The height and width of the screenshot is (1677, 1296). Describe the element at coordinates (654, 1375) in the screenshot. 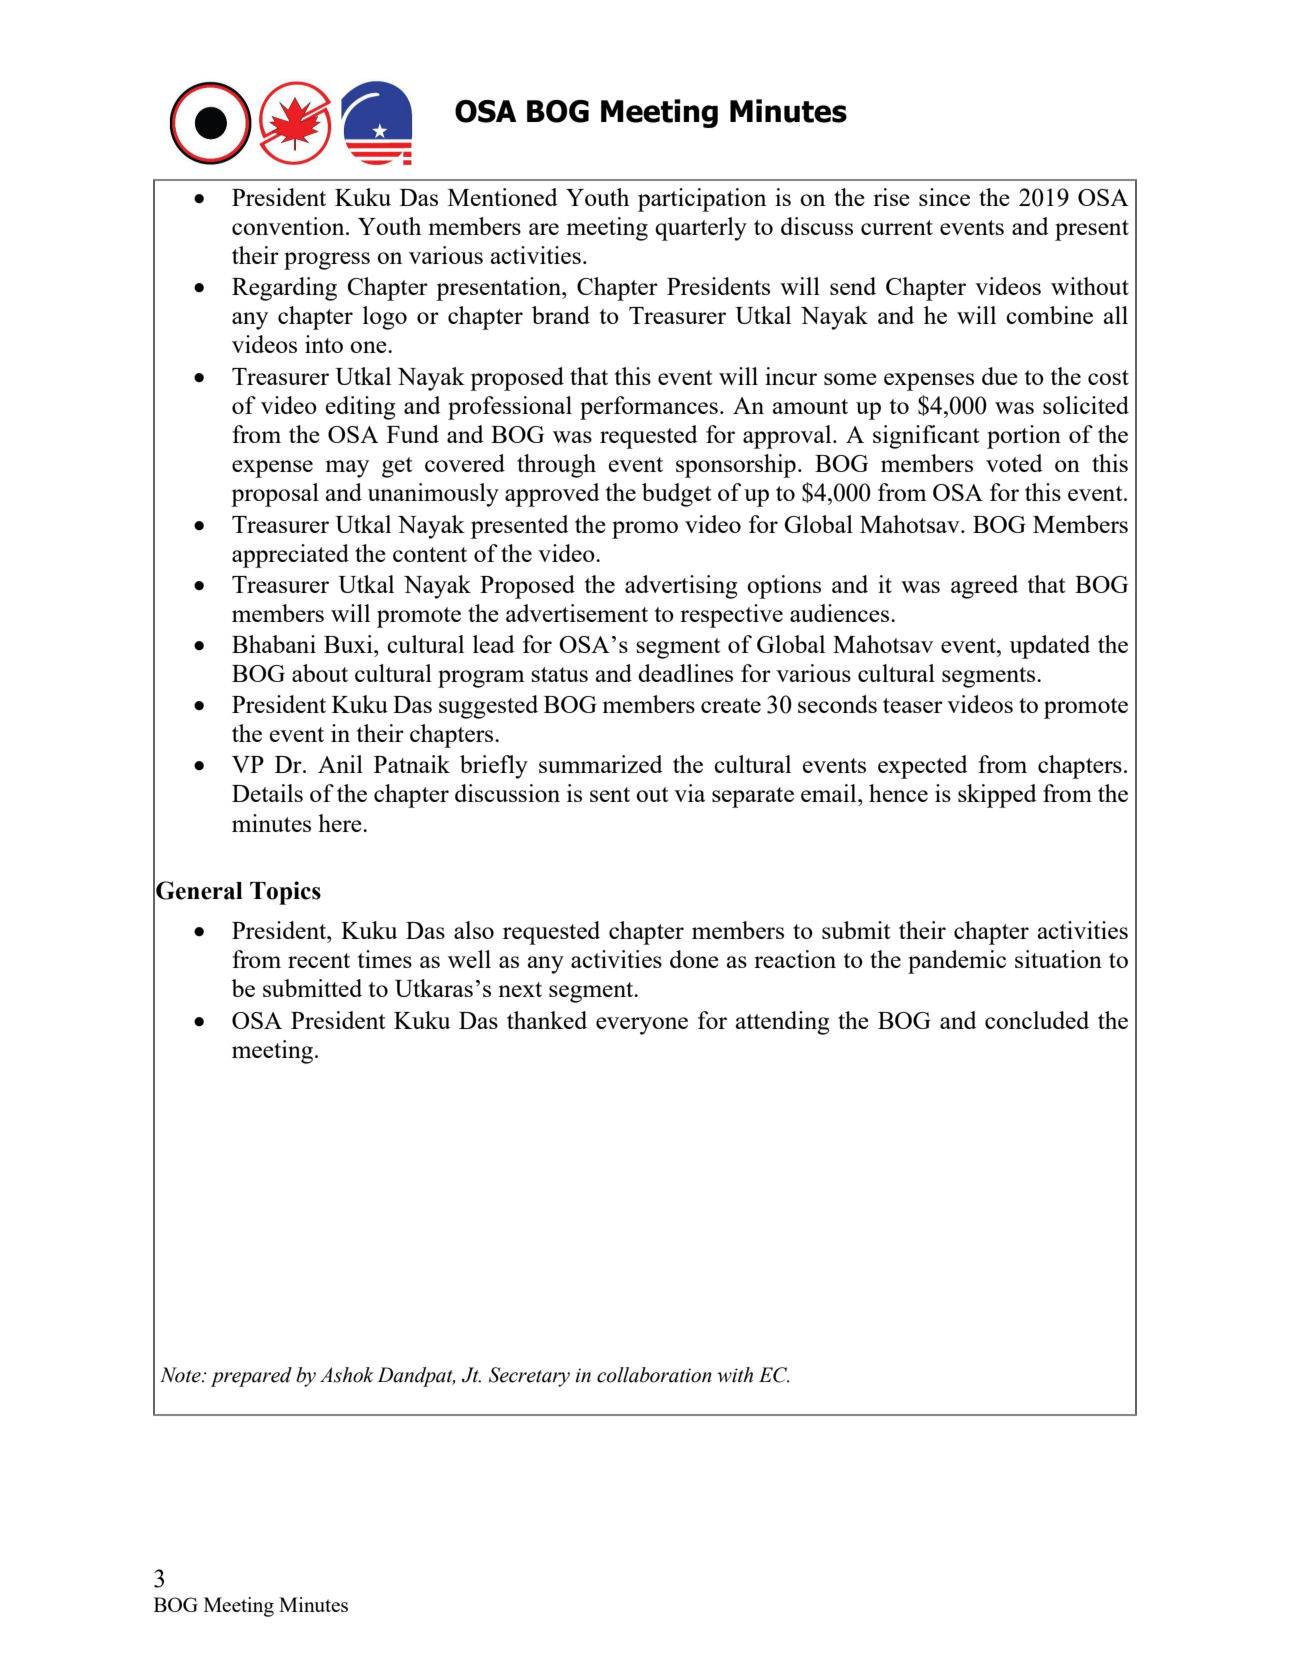

I see `collaboration` at that location.
